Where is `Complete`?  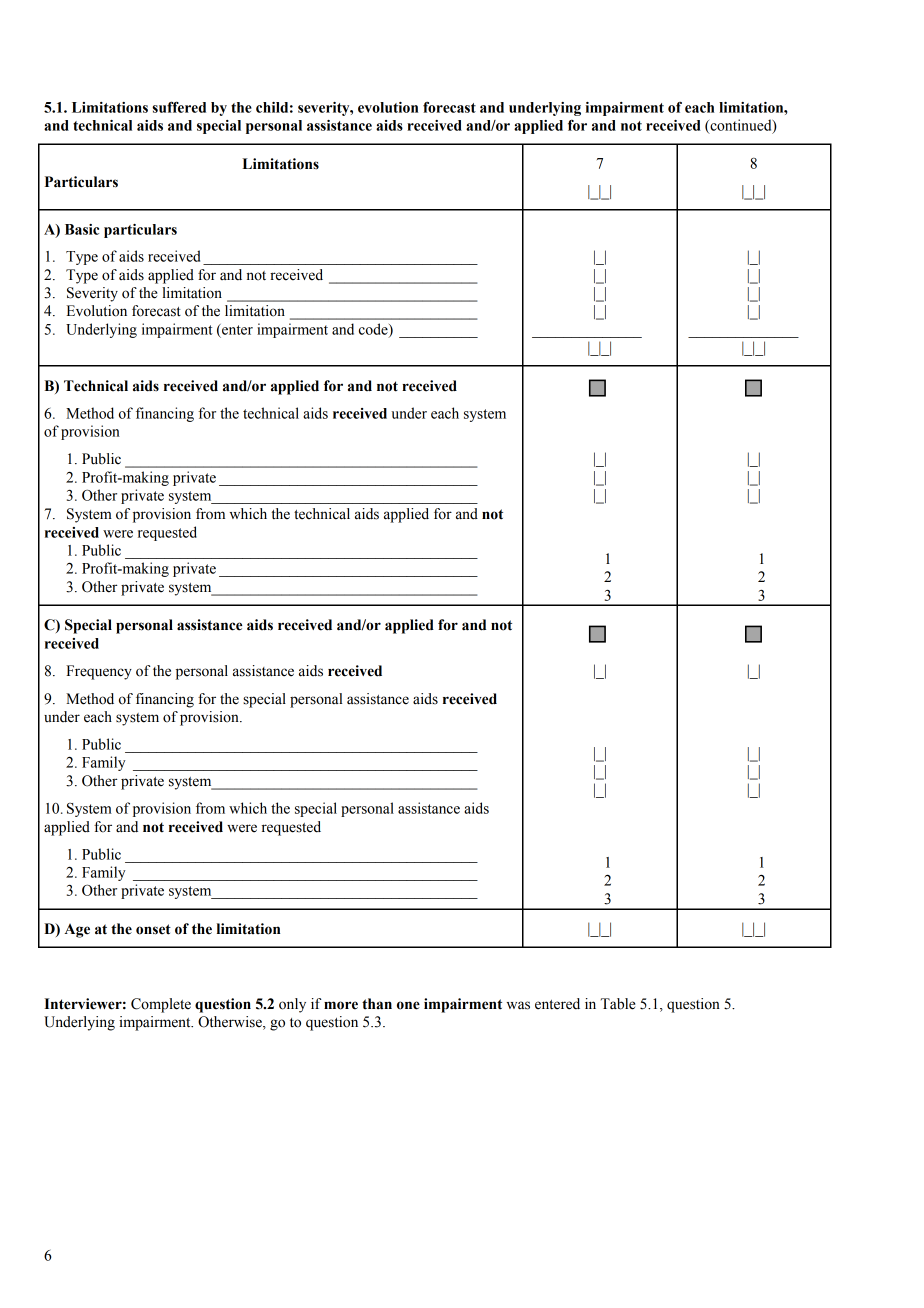
Complete is located at coordinates (161, 1005).
